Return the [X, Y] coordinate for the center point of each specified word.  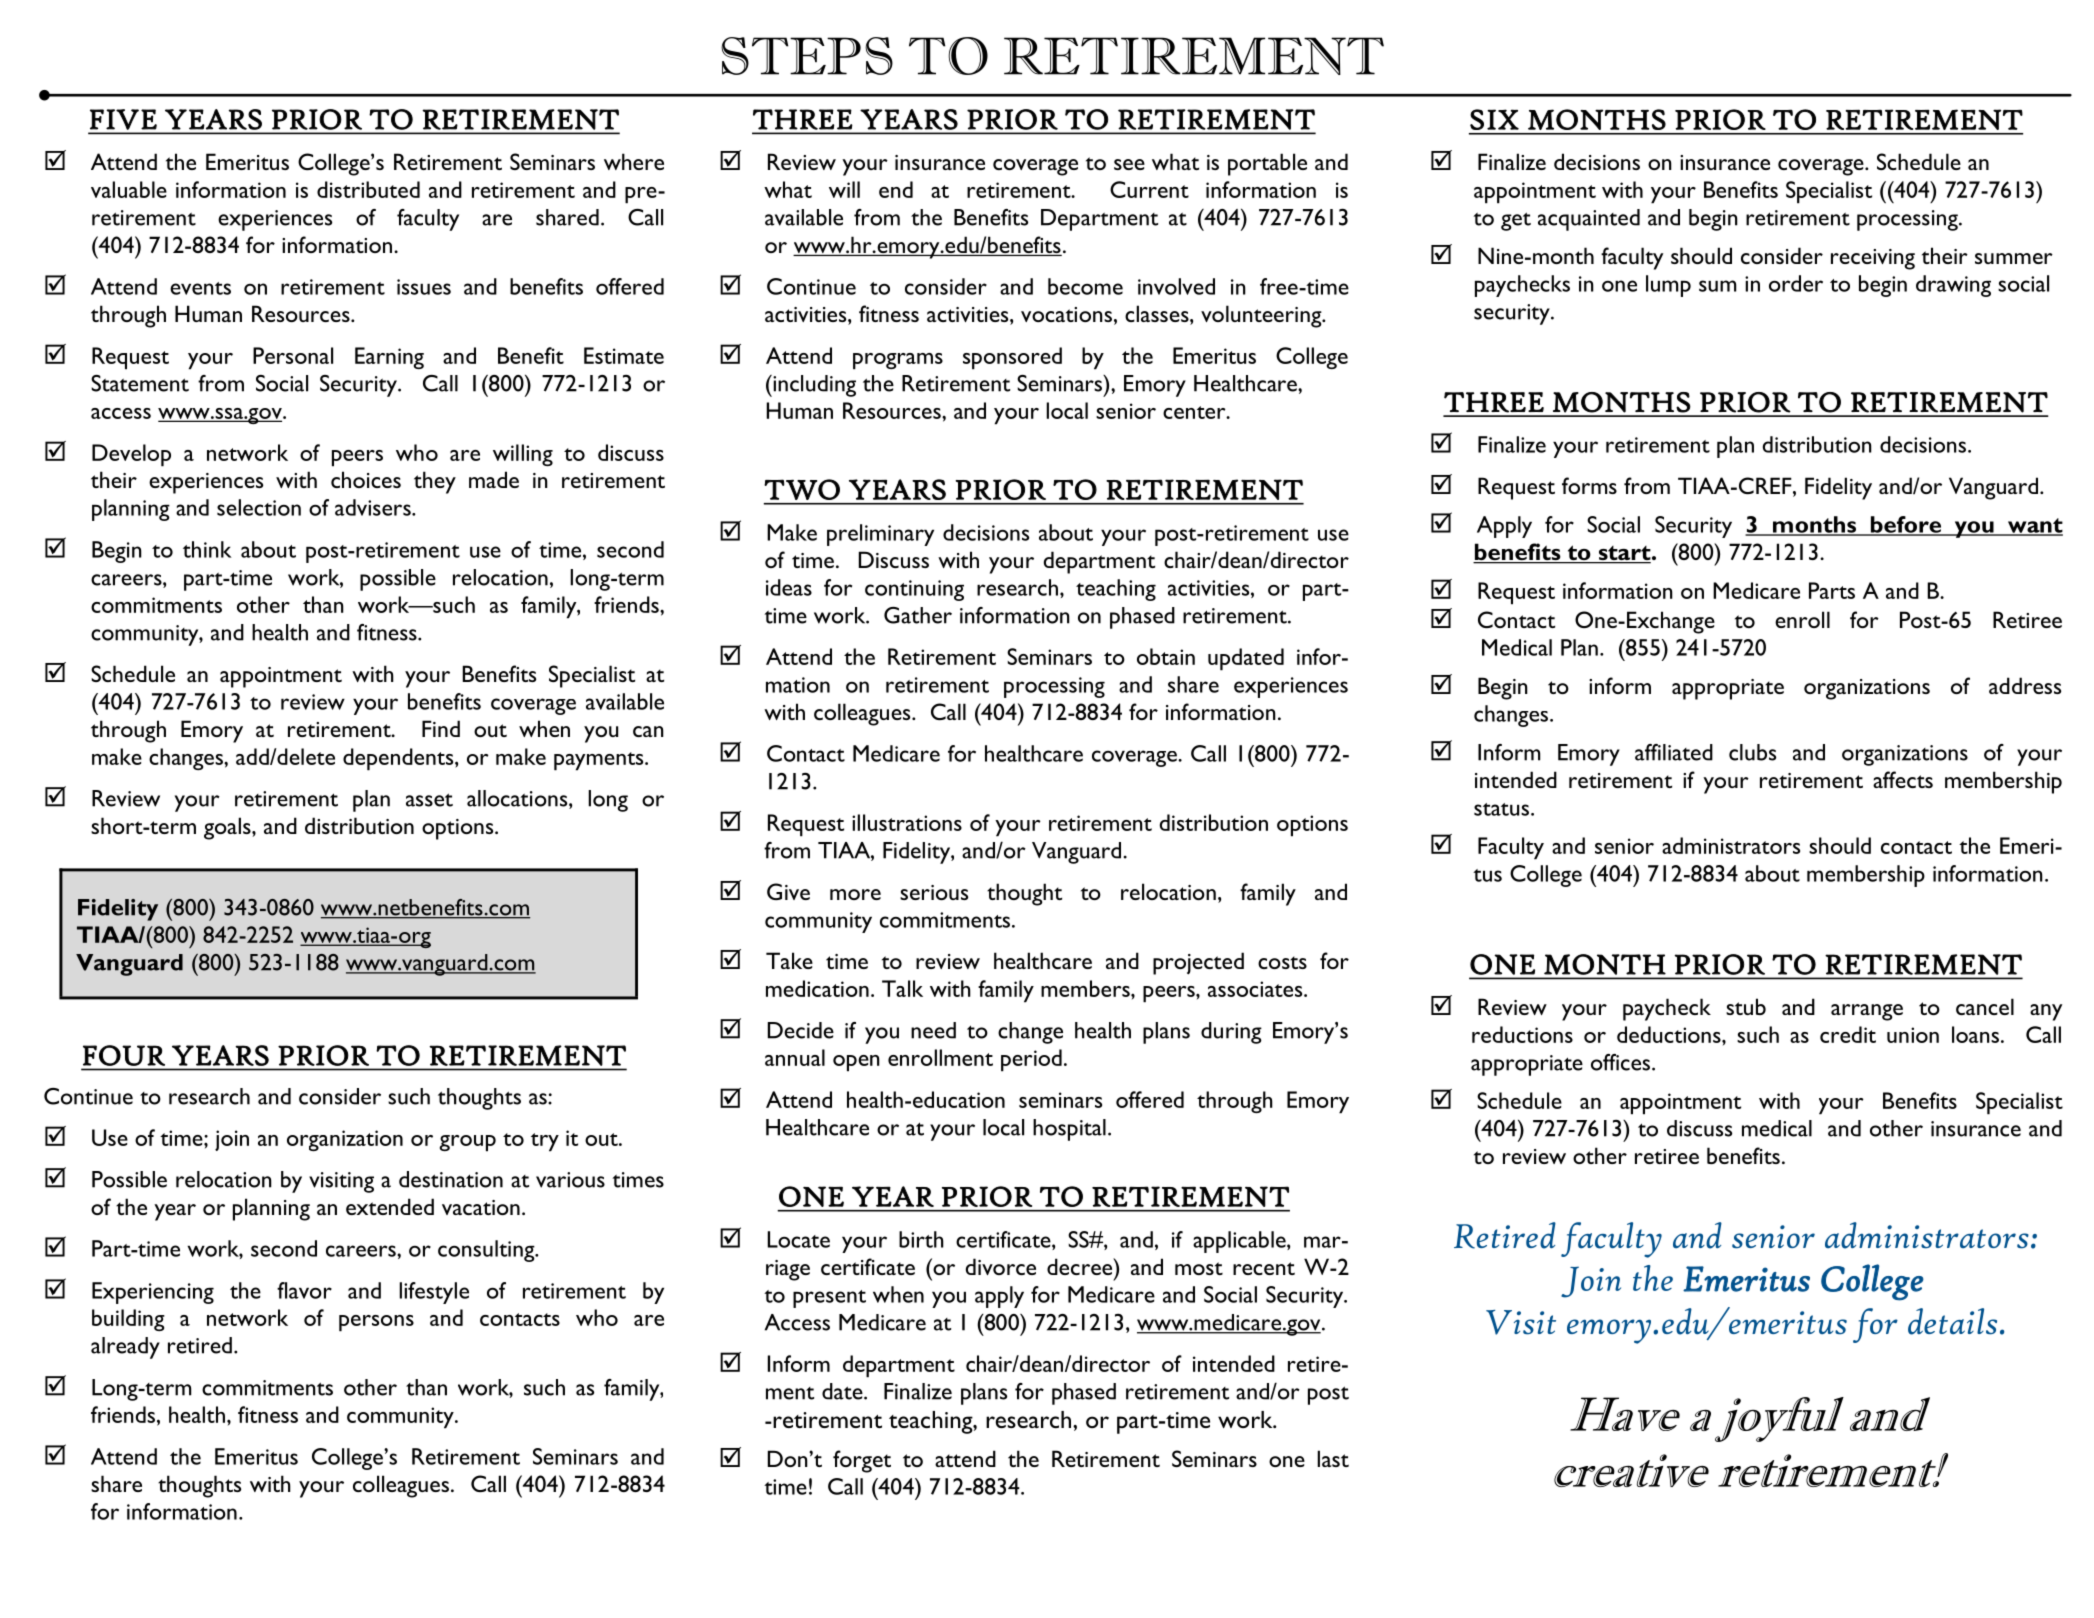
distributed [368, 189]
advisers [374, 507]
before [1906, 525]
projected [1198, 963]
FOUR [124, 1055]
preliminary [880, 535]
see [1129, 164]
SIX [1494, 119]
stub [1746, 1006]
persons [376, 1323]
